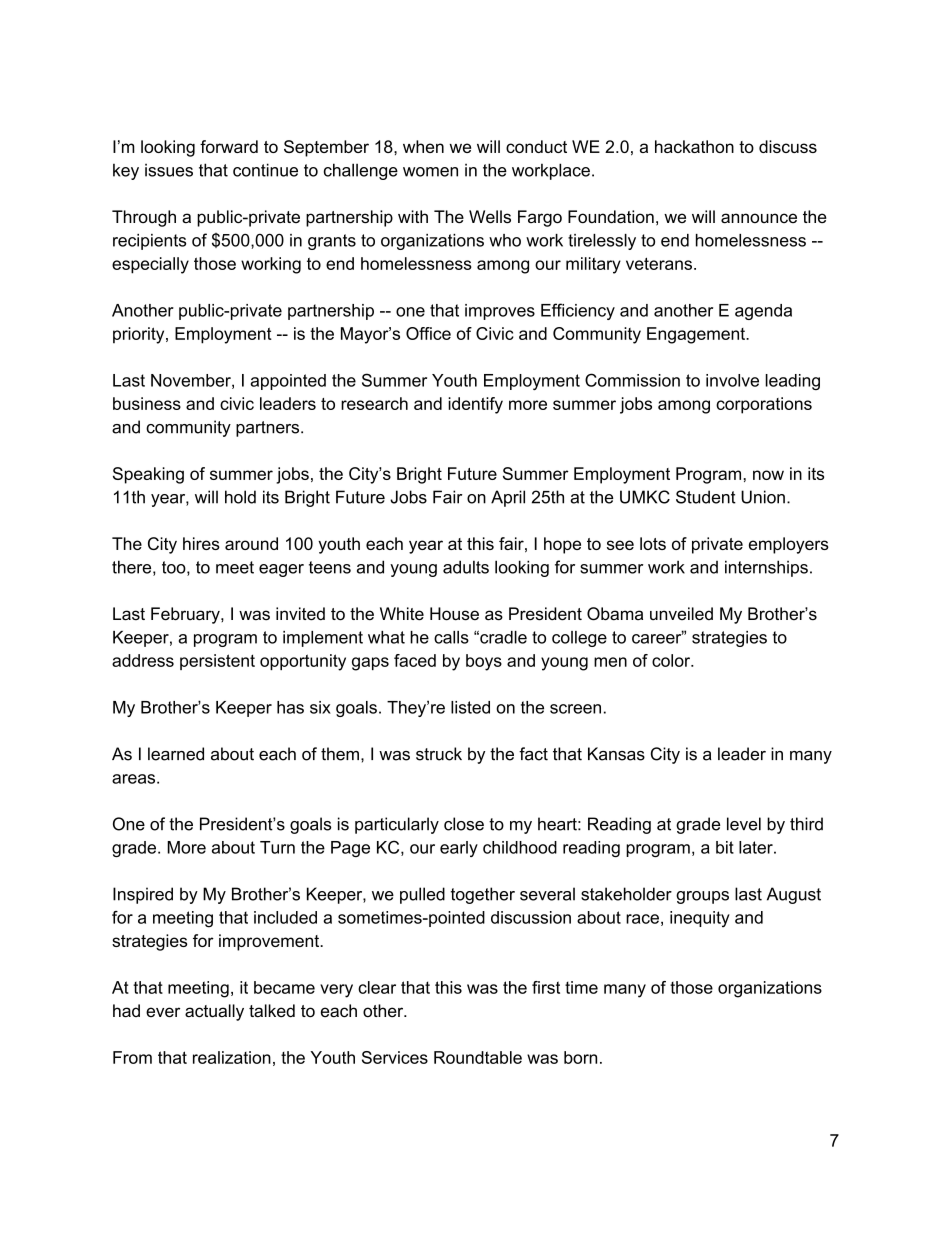 Image resolution: width=952 pixels, height=1233 pixels. Describe the element at coordinates (478, 1057) in the screenshot. I see `Roundtable` at that location.
